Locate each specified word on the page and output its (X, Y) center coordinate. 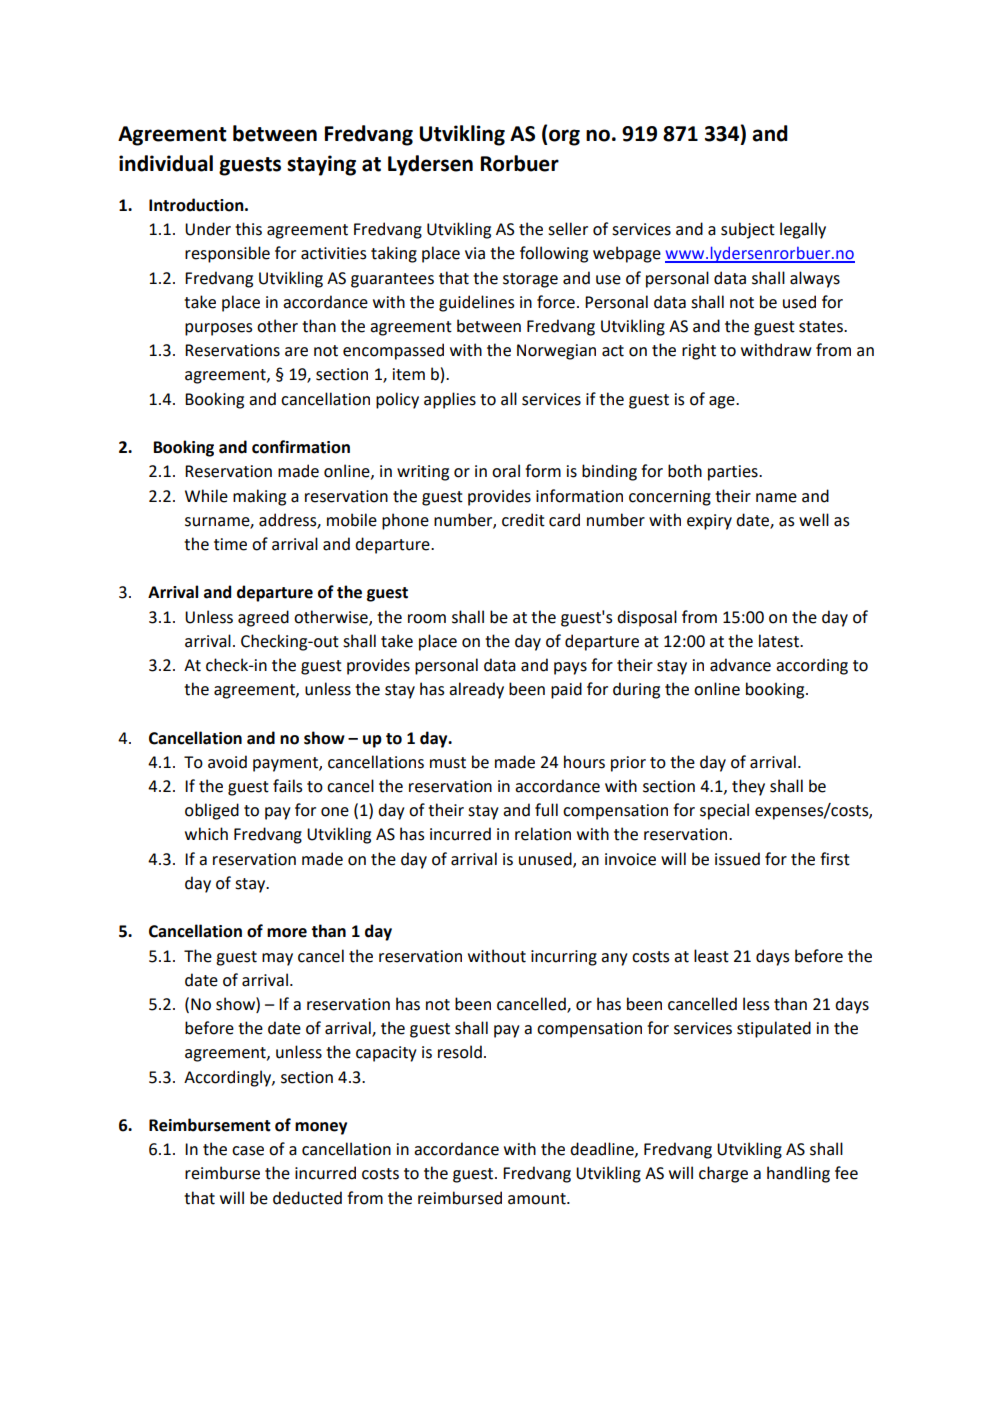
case (248, 1151)
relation (543, 834)
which (206, 834)
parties (734, 473)
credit (523, 520)
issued (737, 859)
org (564, 137)
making (259, 497)
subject (748, 230)
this (248, 229)
